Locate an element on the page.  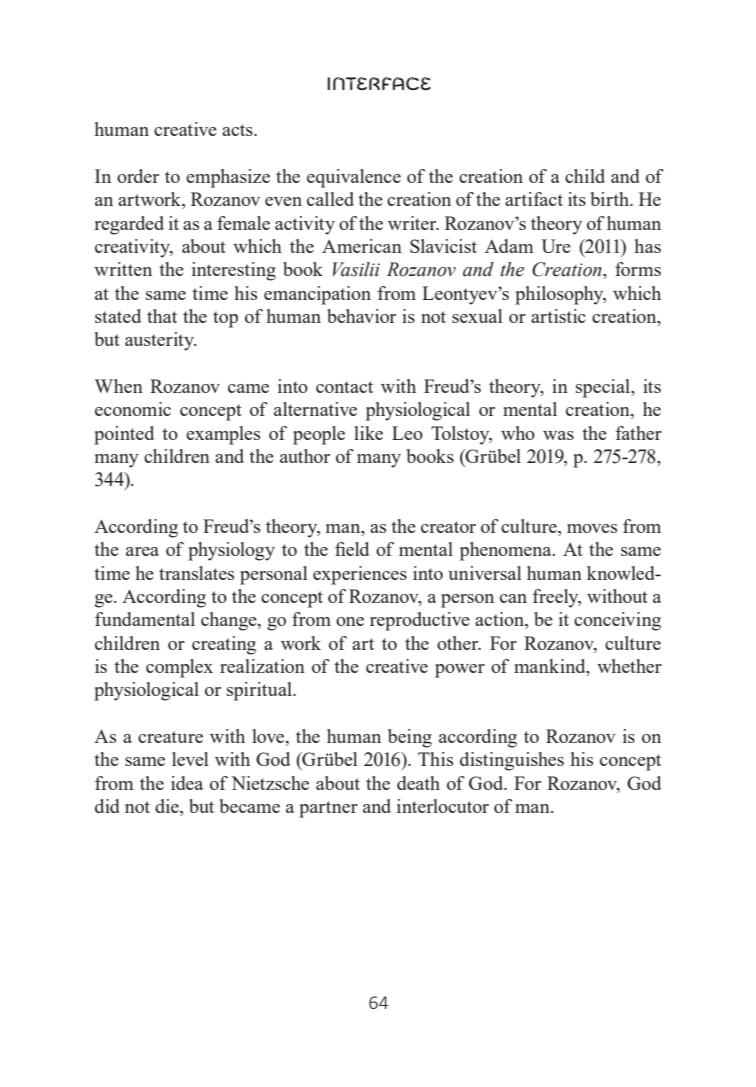
was is located at coordinates (558, 435).
